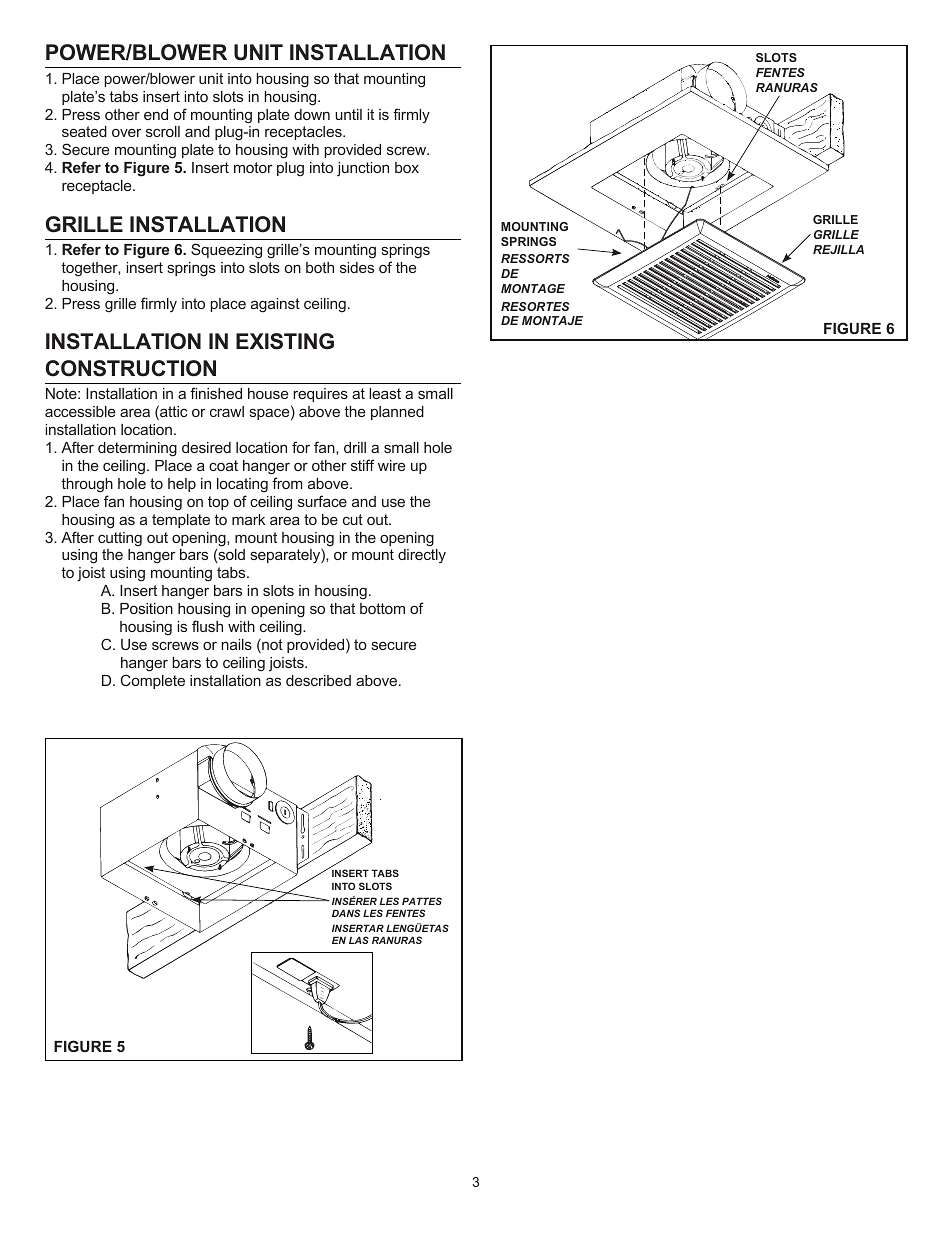  What do you see at coordinates (382, 608) in the screenshot?
I see `bottom` at bounding box center [382, 608].
